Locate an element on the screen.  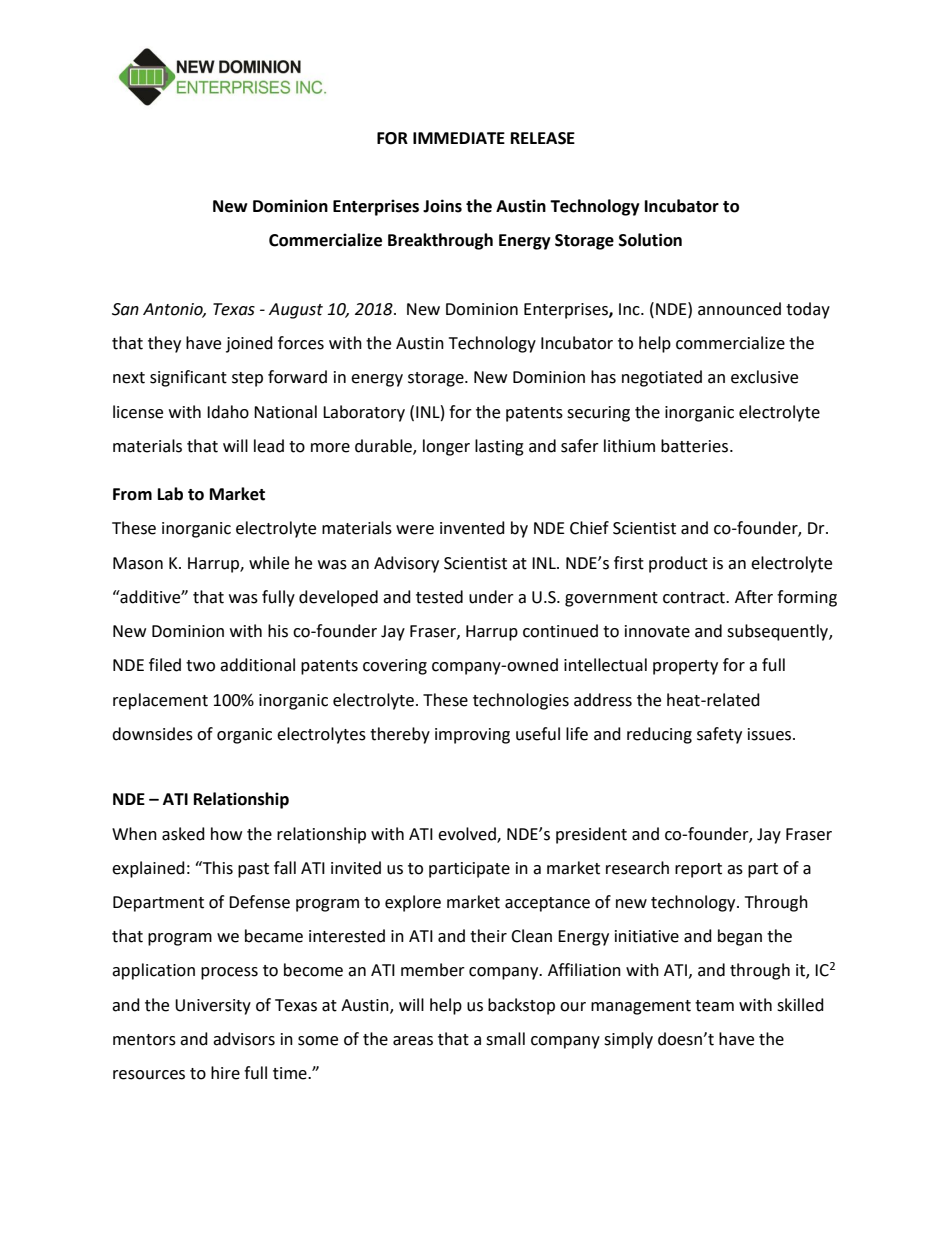
two is located at coordinates (200, 666).
